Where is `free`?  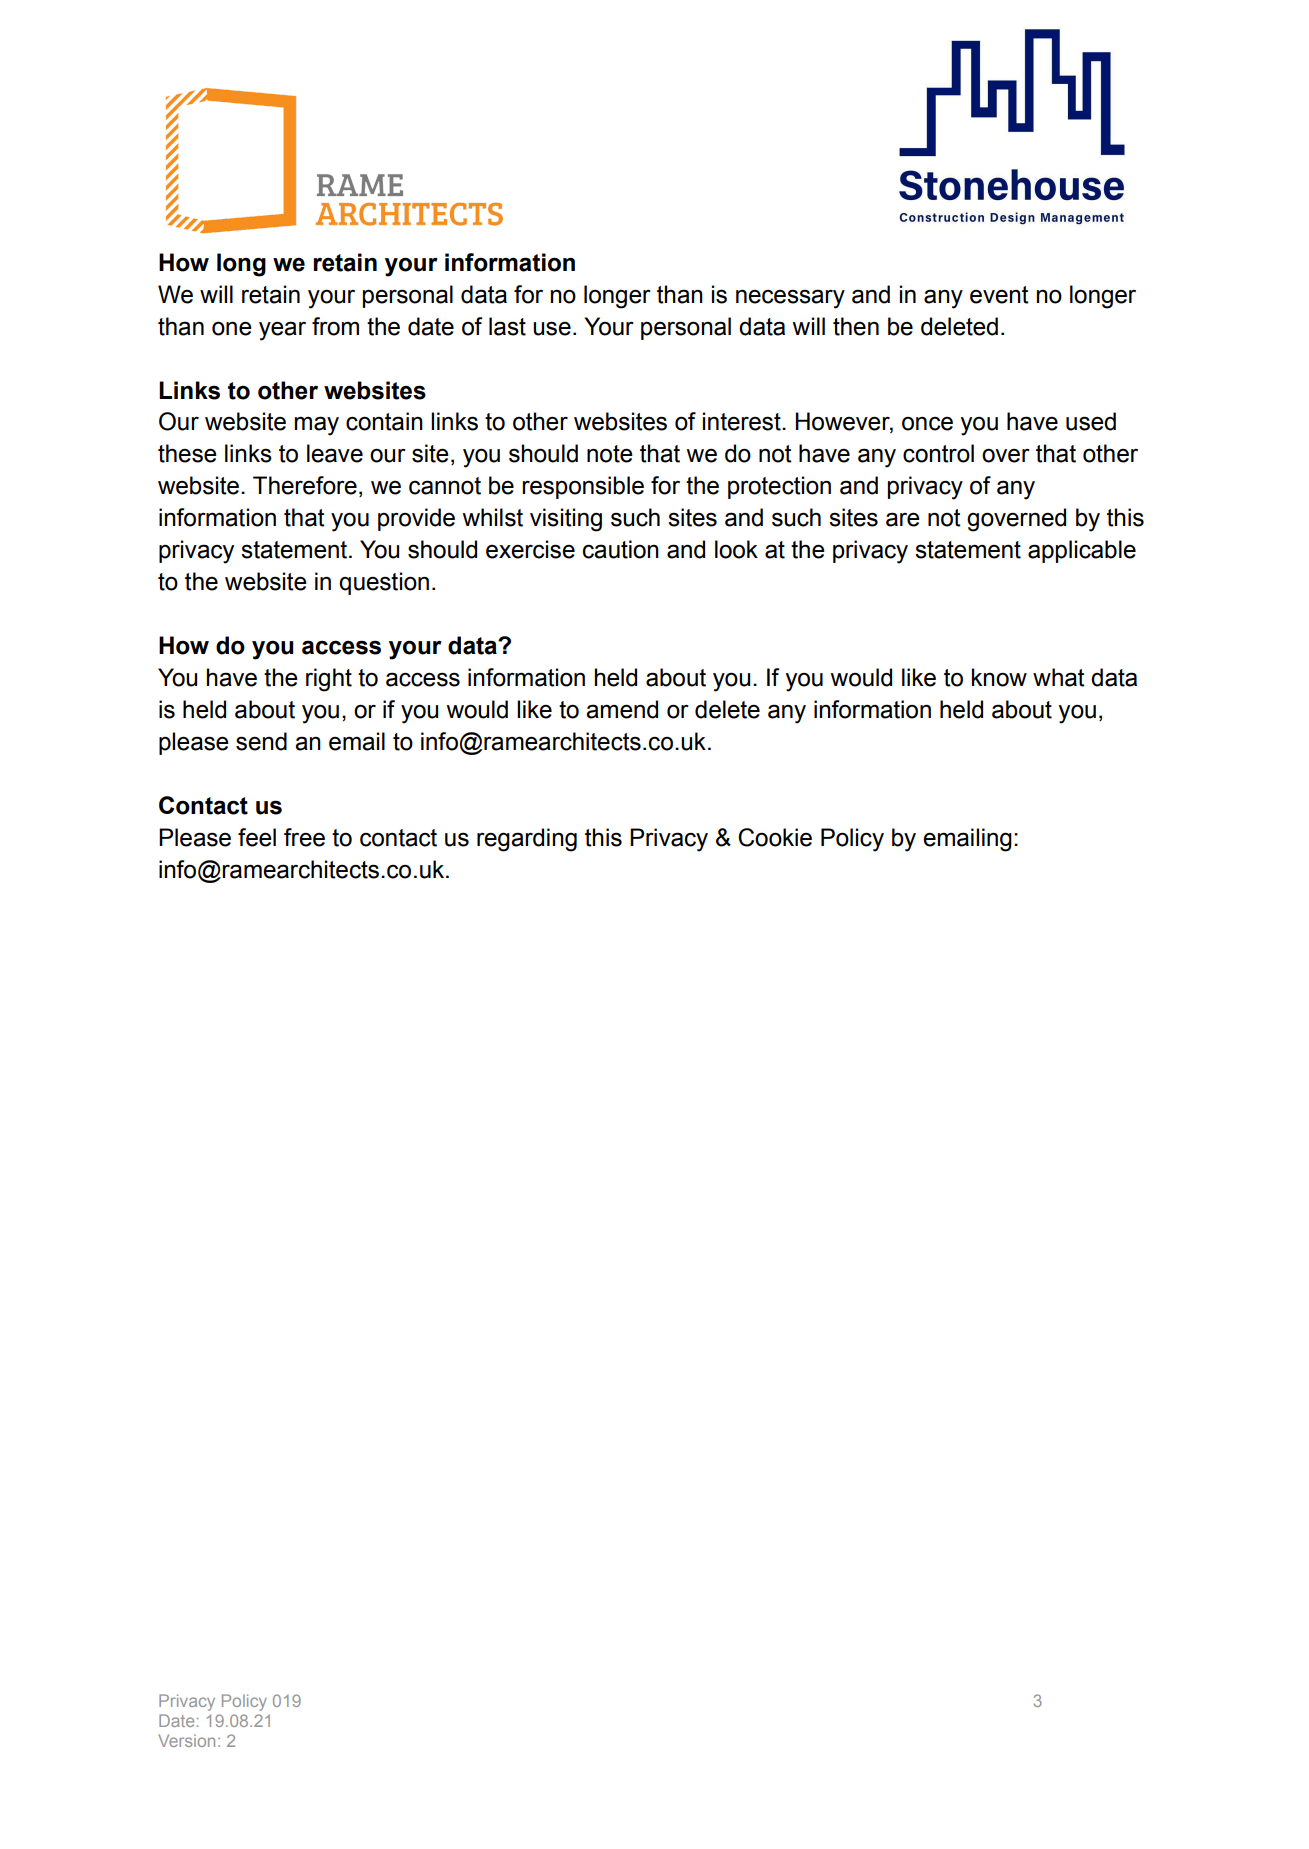
free is located at coordinates (304, 837).
